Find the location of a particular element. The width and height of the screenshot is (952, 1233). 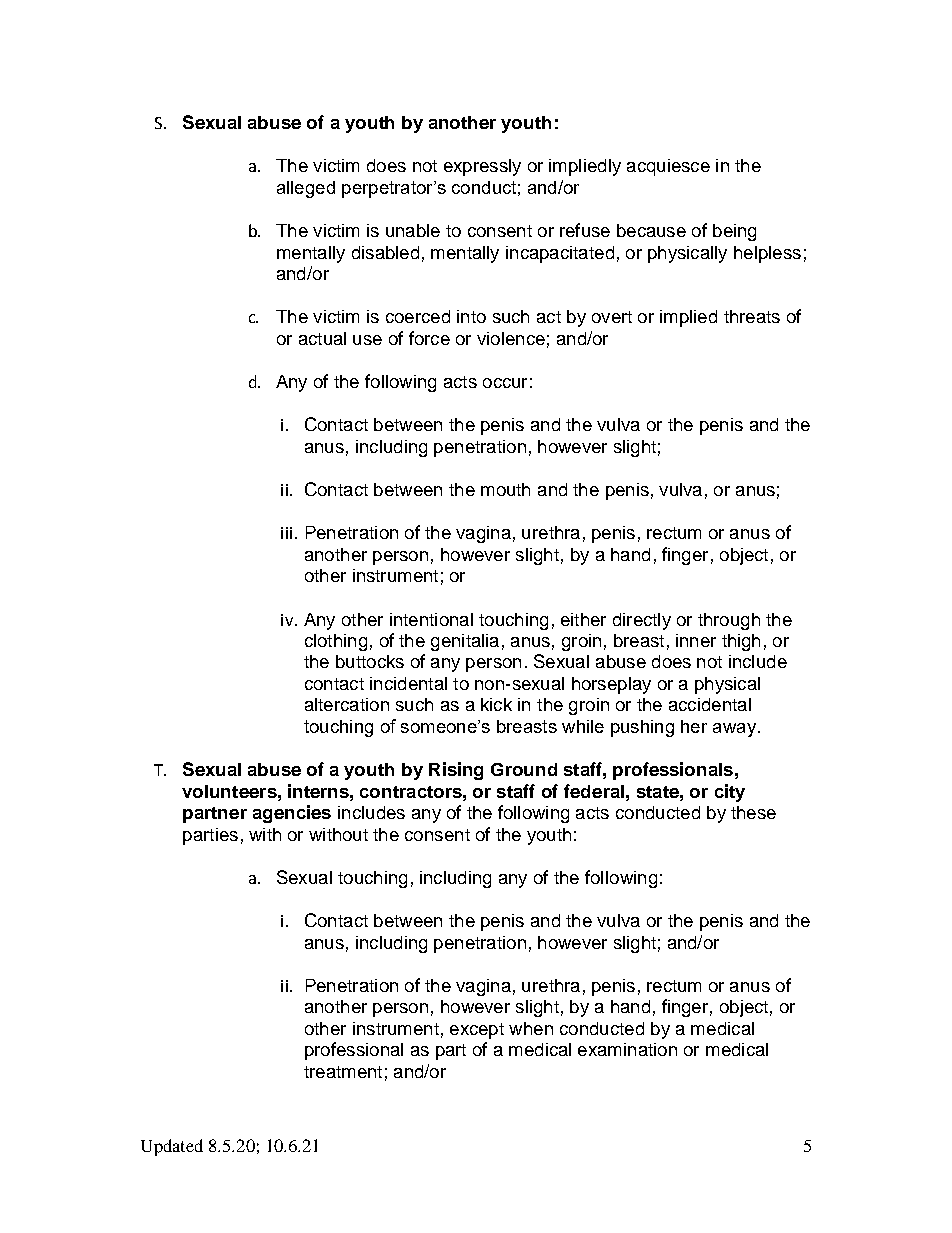

genitalia is located at coordinates (465, 642).
